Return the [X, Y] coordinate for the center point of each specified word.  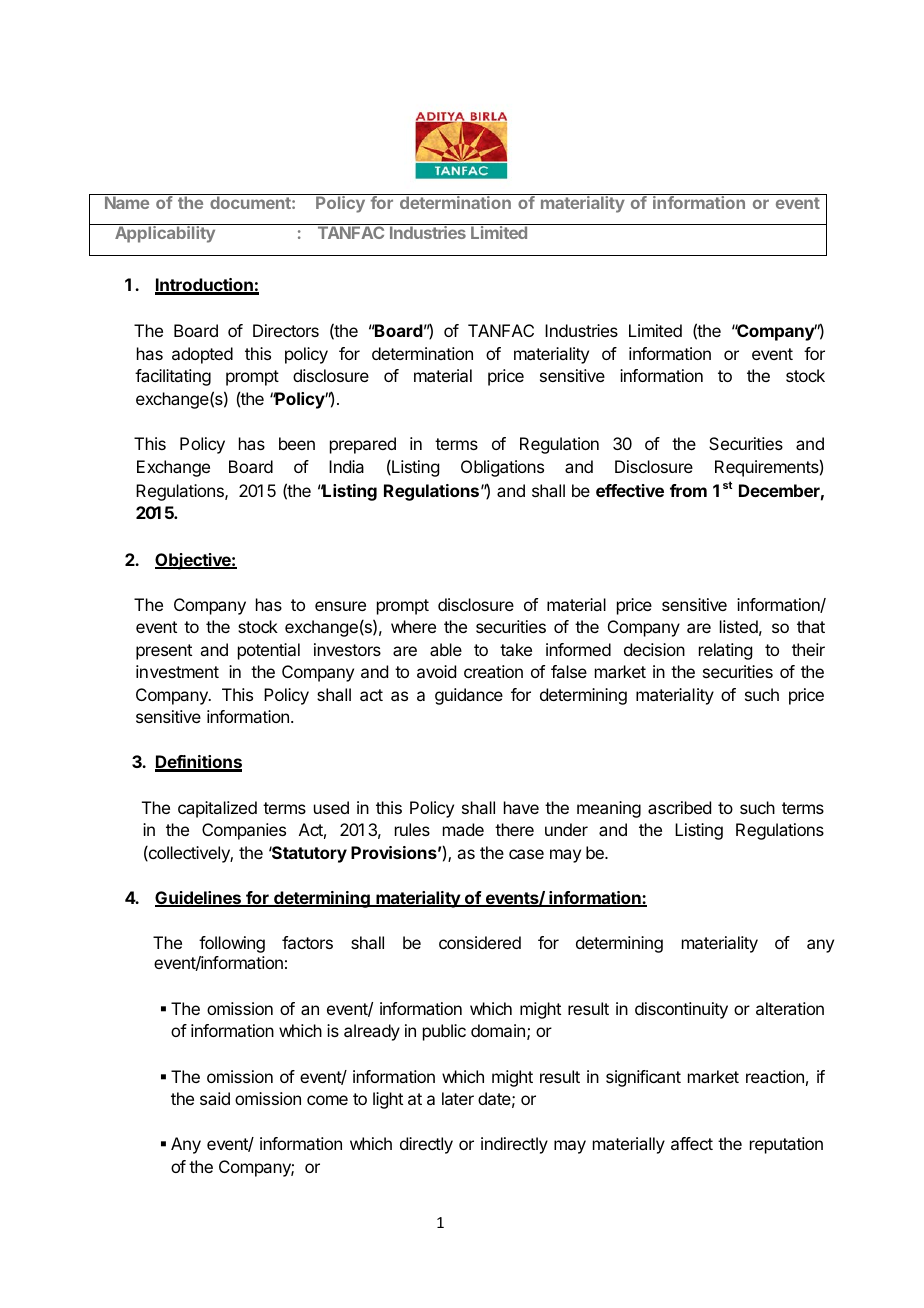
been [297, 443]
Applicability [165, 234]
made [463, 829]
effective [630, 490]
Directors [286, 330]
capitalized [217, 809]
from [688, 490]
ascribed [679, 807]
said [215, 1098]
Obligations [502, 468]
